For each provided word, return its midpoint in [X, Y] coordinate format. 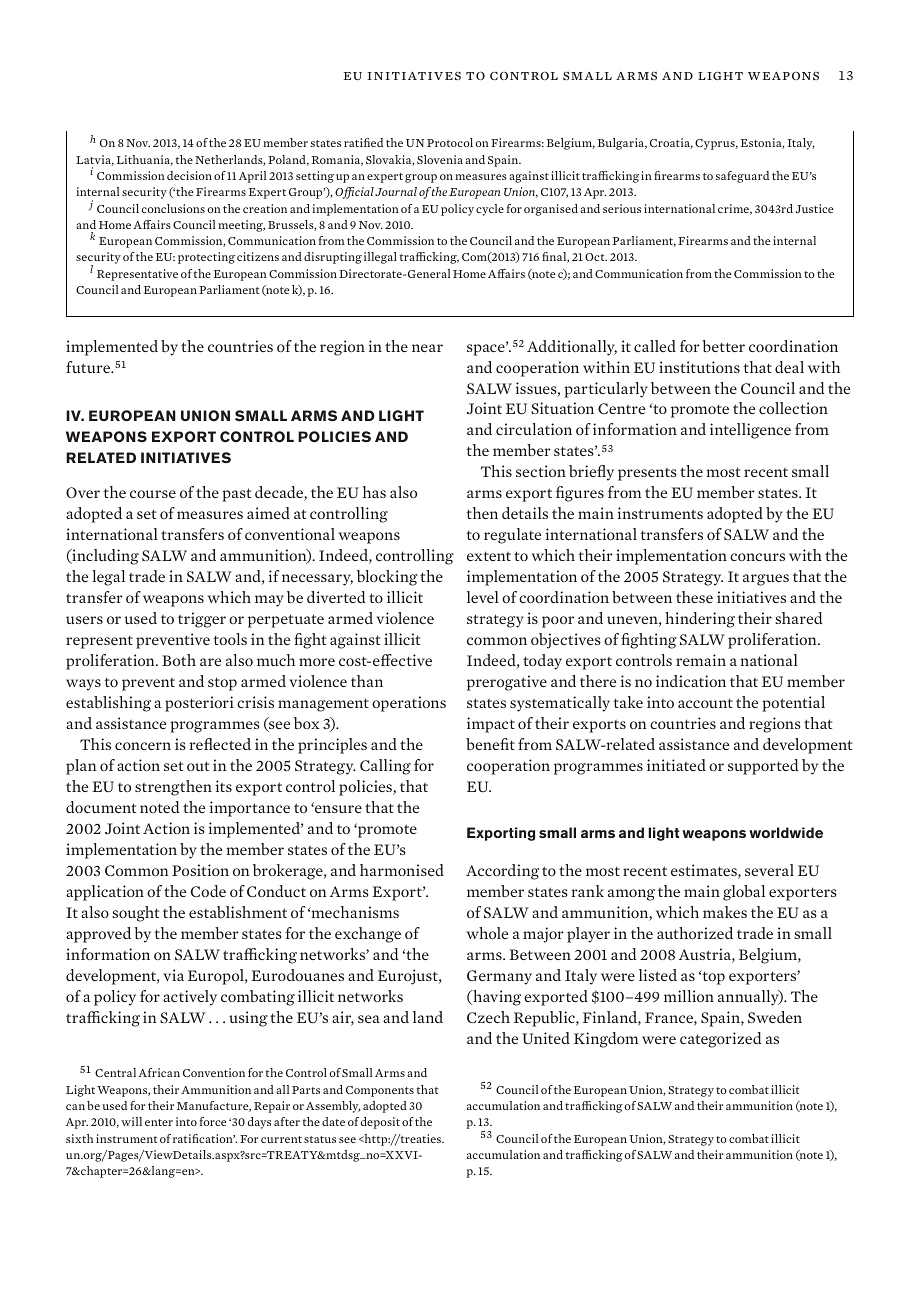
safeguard [742, 177]
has [374, 492]
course [153, 494]
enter [159, 1122]
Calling [385, 767]
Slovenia [440, 159]
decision [189, 175]
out [198, 766]
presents [647, 474]
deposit [380, 1123]
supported [763, 767]
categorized [720, 1040]
